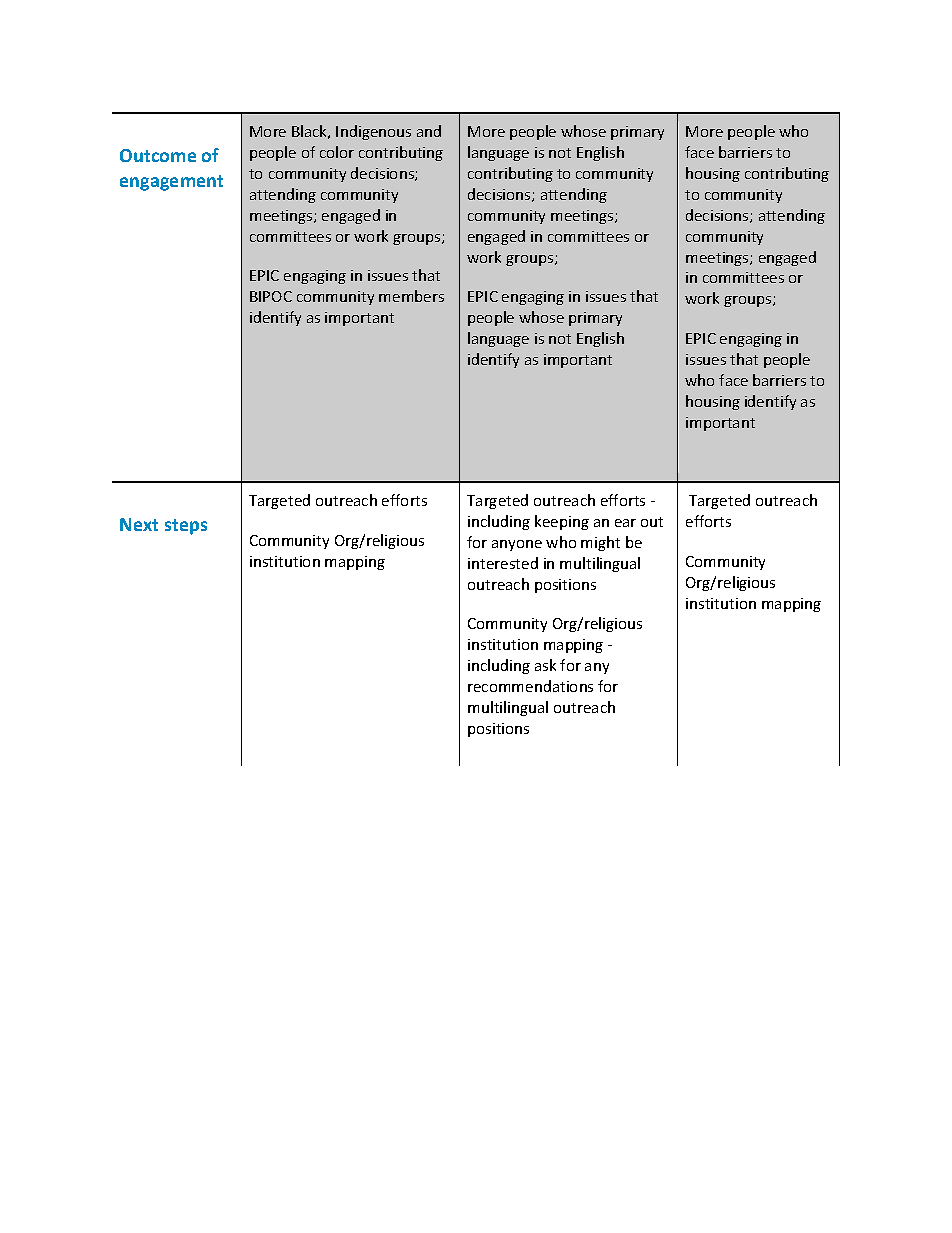  Describe the element at coordinates (373, 132) in the image. I see `Indigenous` at that location.
